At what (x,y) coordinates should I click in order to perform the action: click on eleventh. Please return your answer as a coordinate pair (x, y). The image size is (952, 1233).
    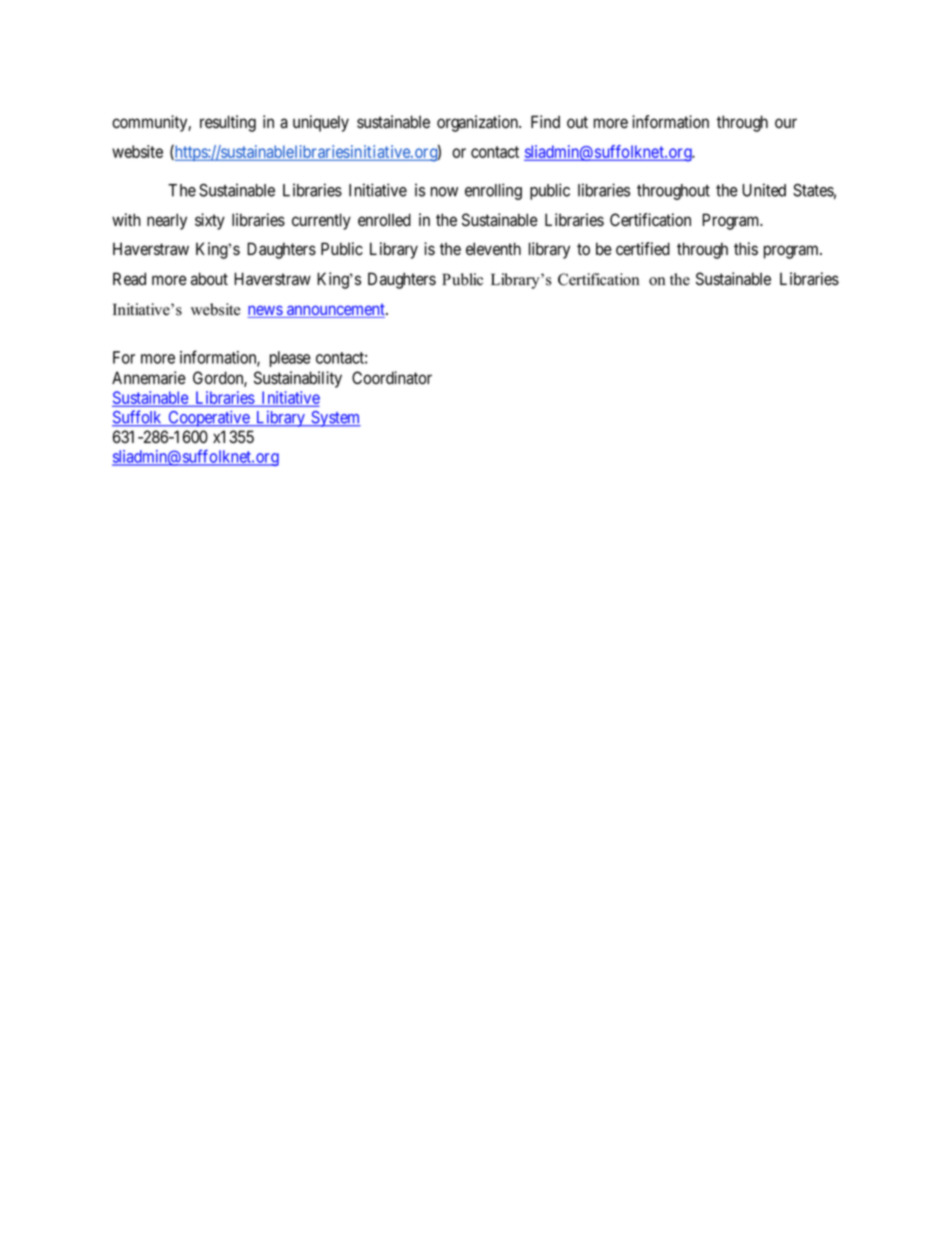
    Looking at the image, I should click on (493, 249).
